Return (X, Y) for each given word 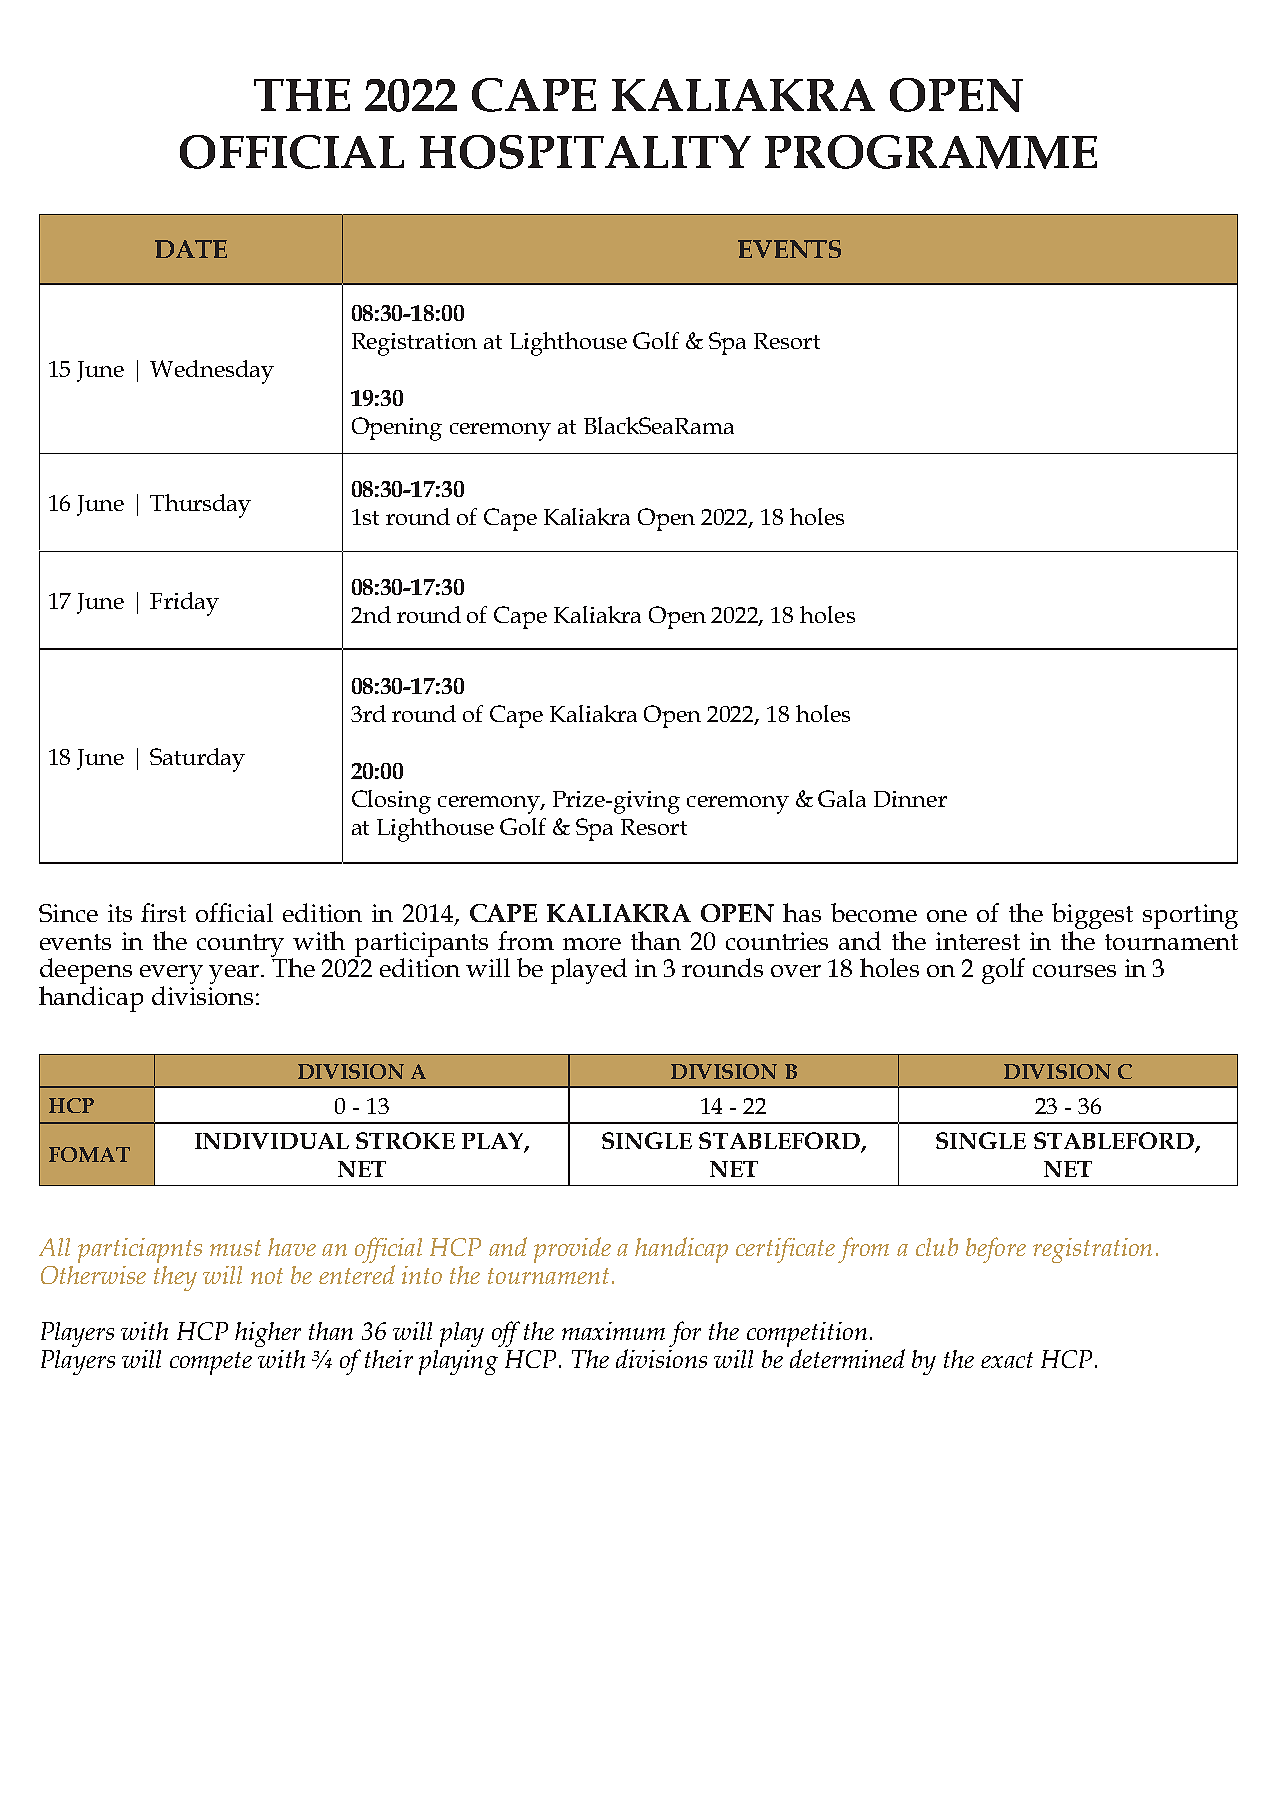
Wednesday (212, 372)
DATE (191, 249)
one (947, 916)
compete (211, 1363)
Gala (842, 798)
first (163, 912)
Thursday (200, 506)
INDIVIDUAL (272, 1141)
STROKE (405, 1140)
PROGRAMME (931, 152)
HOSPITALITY (585, 152)
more (592, 944)
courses (1074, 971)
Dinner (910, 799)
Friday (184, 604)
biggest (1092, 916)
